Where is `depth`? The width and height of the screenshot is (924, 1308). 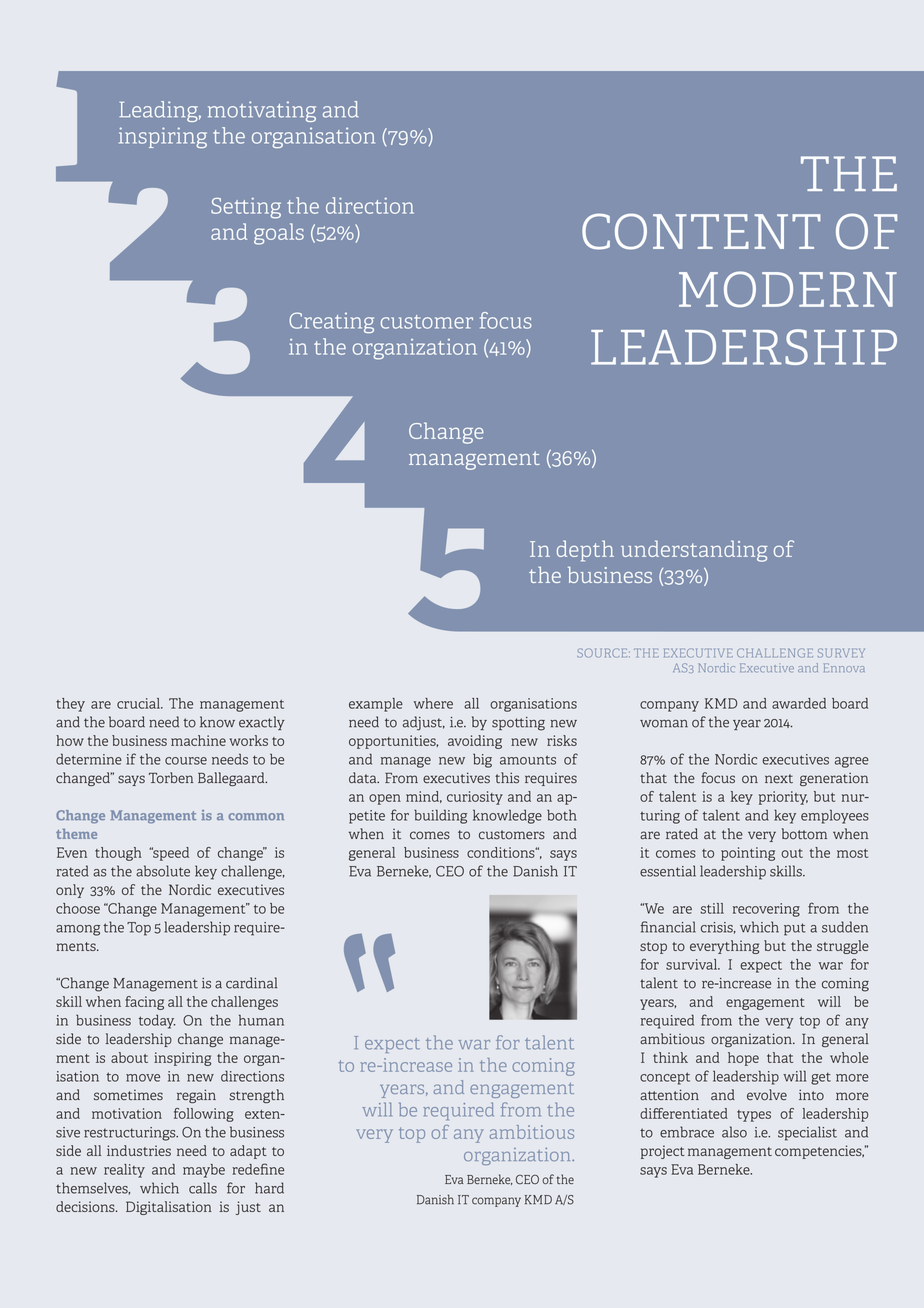
depth is located at coordinates (585, 551).
